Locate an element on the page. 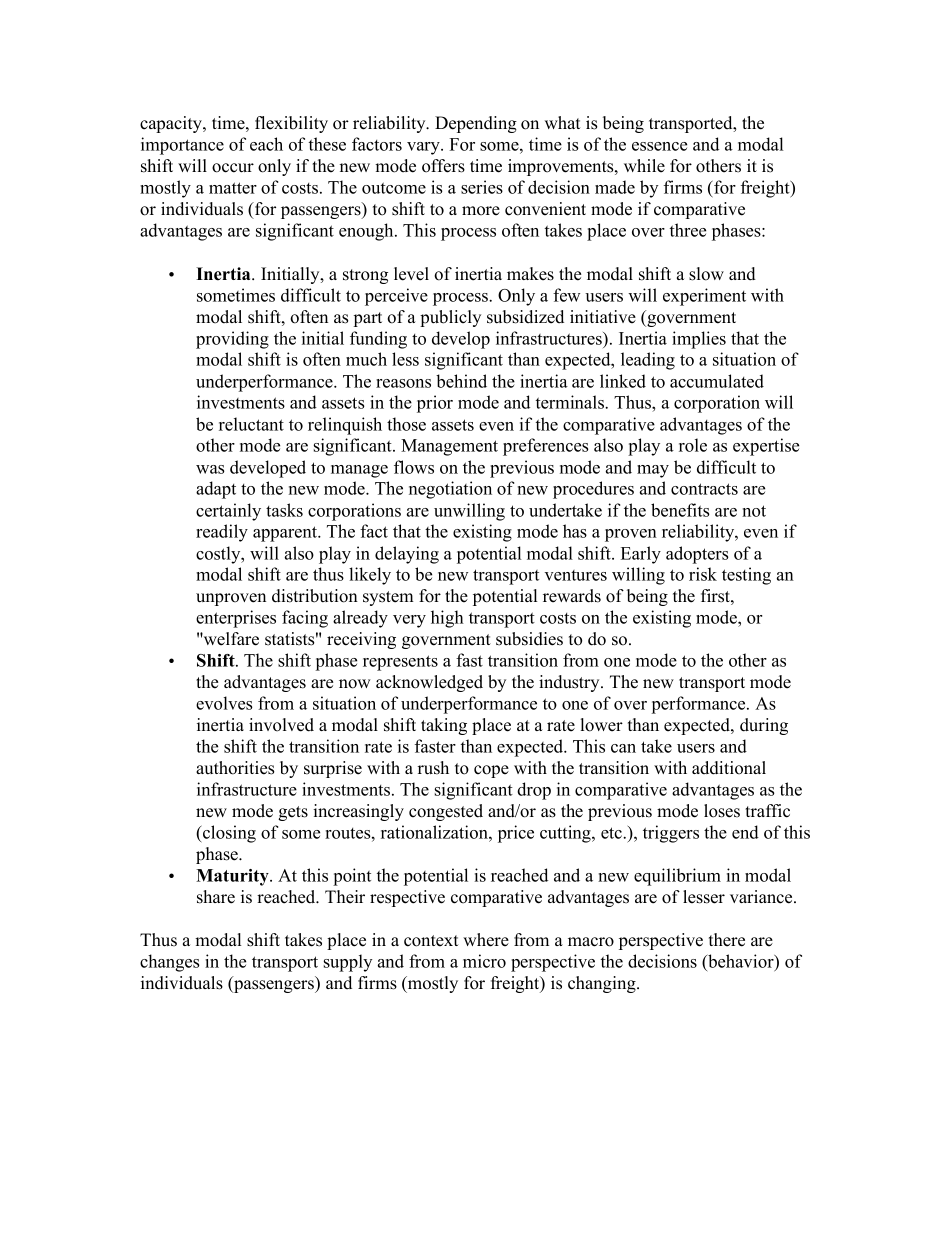  reluctant is located at coordinates (251, 424).
